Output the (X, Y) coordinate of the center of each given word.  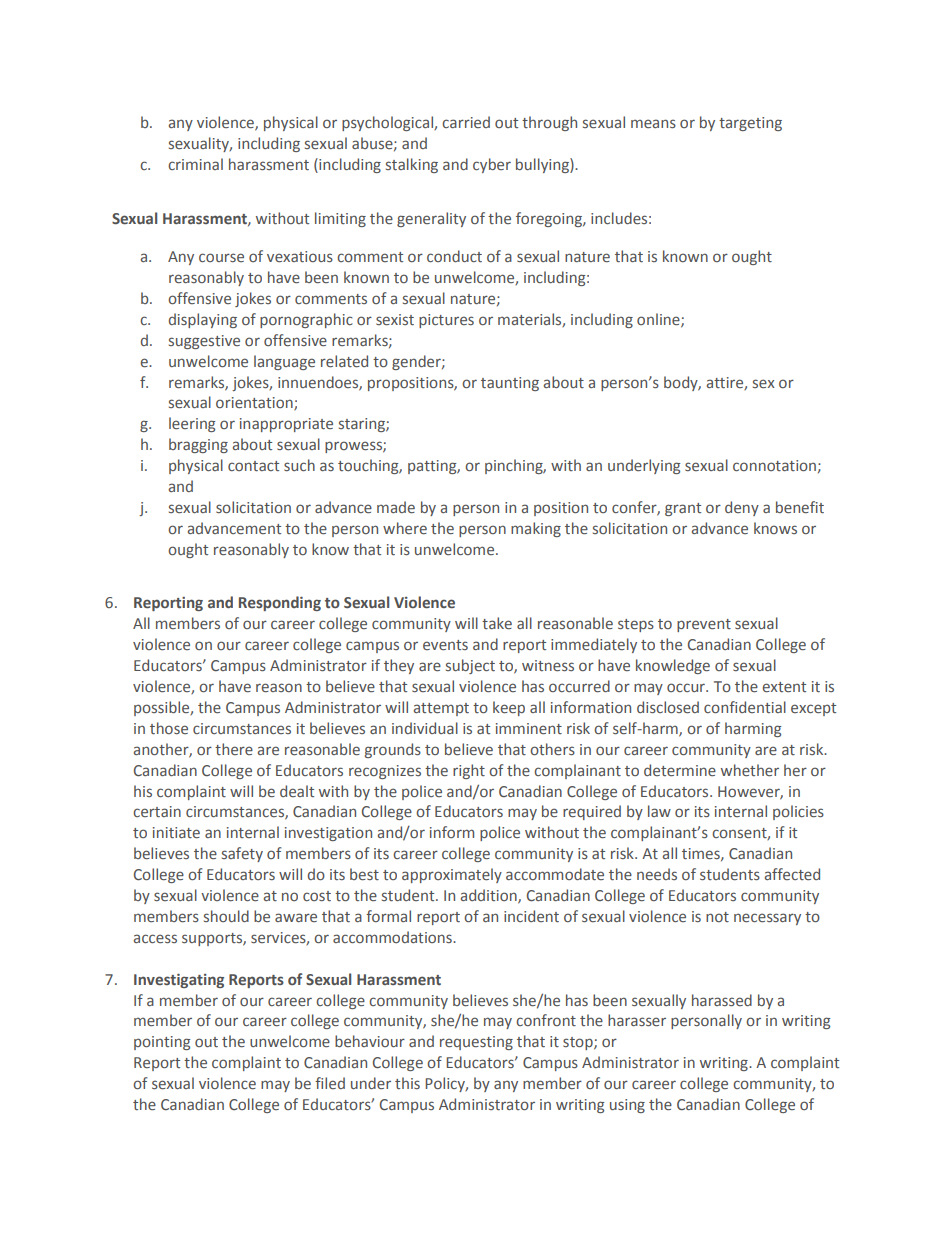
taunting (510, 384)
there (234, 749)
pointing (162, 1043)
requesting (476, 1043)
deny (742, 508)
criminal (195, 164)
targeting (750, 124)
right (469, 771)
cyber (492, 165)
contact (253, 466)
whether (750, 770)
